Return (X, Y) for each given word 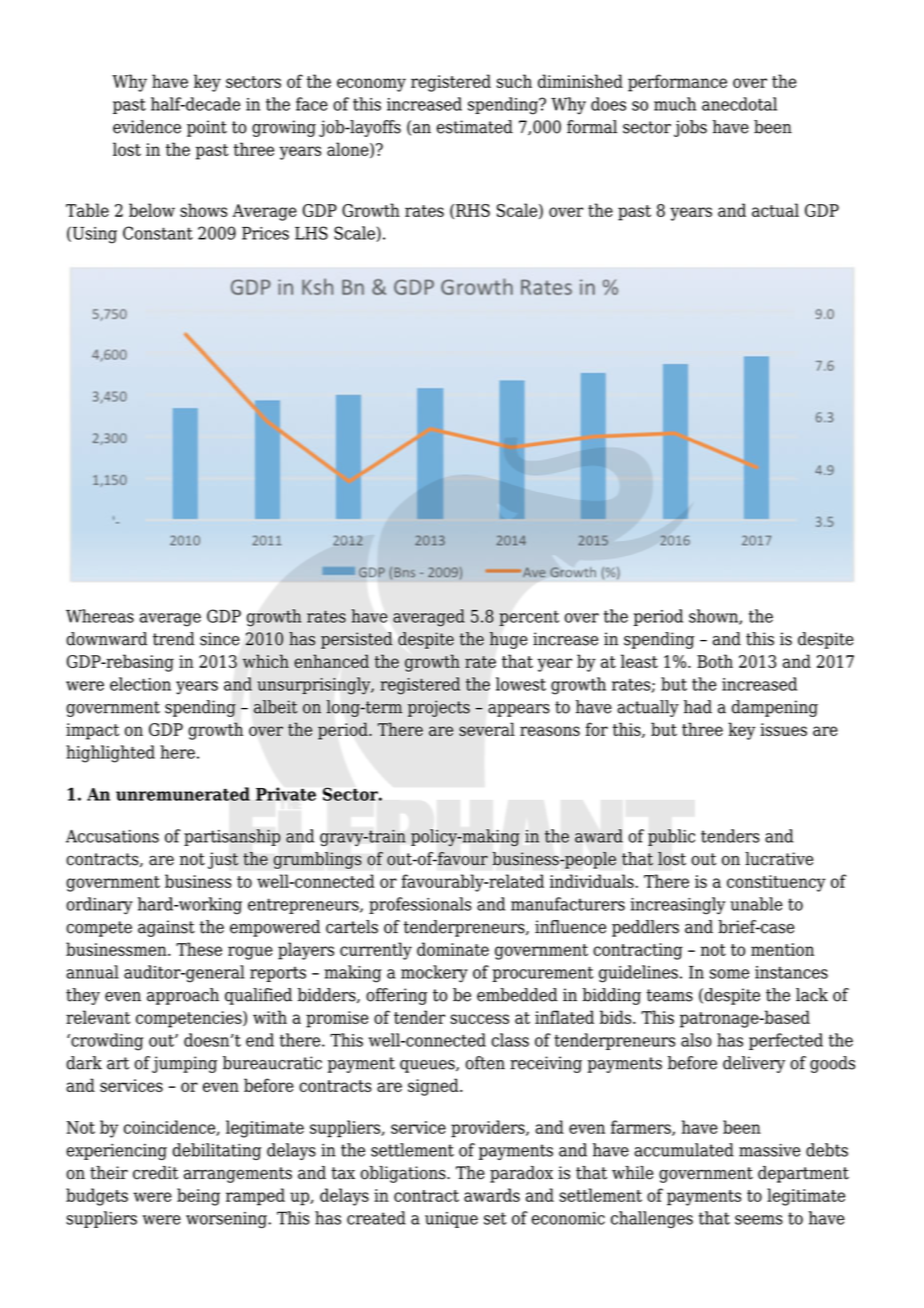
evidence (147, 127)
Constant (158, 233)
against (166, 928)
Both (715, 661)
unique (451, 1220)
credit (155, 1173)
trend (174, 639)
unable (756, 904)
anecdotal (739, 104)
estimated (475, 127)
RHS (473, 210)
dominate (453, 949)
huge (508, 640)
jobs (690, 128)
